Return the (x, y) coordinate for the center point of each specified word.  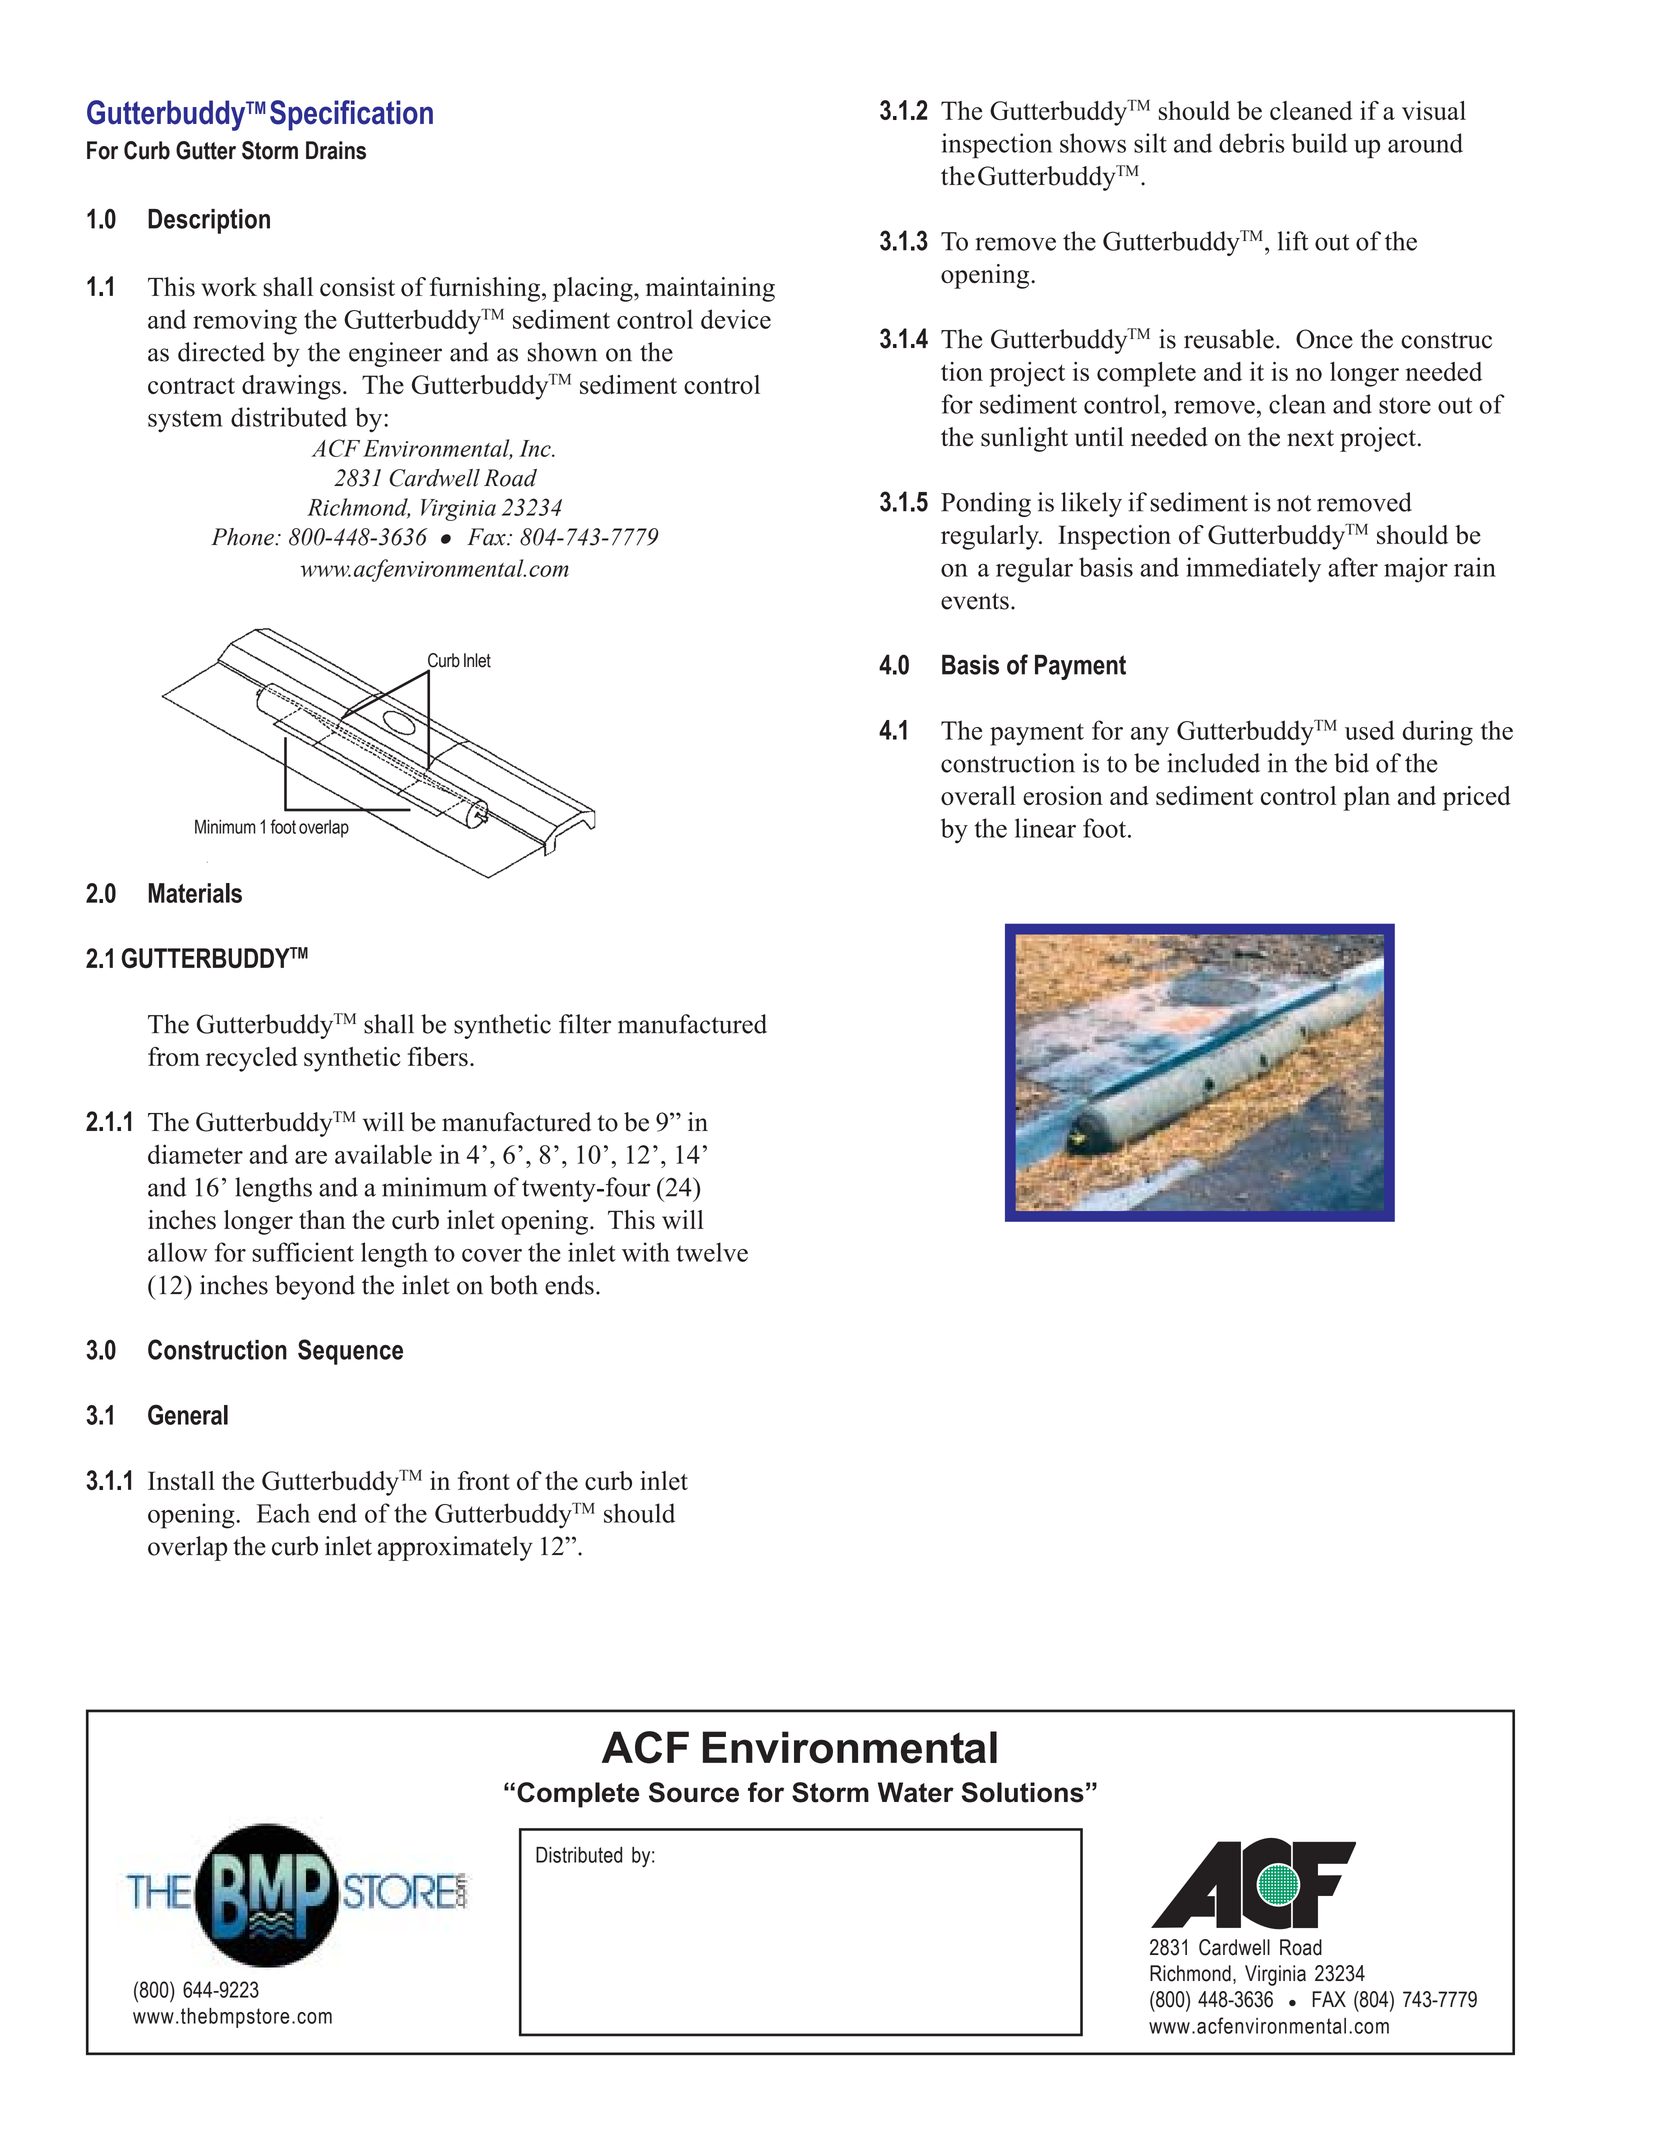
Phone (243, 537)
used (1370, 730)
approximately (455, 1548)
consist (357, 287)
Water (916, 1792)
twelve (712, 1252)
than (322, 1219)
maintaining (710, 289)
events (975, 601)
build (1319, 143)
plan (1366, 798)
